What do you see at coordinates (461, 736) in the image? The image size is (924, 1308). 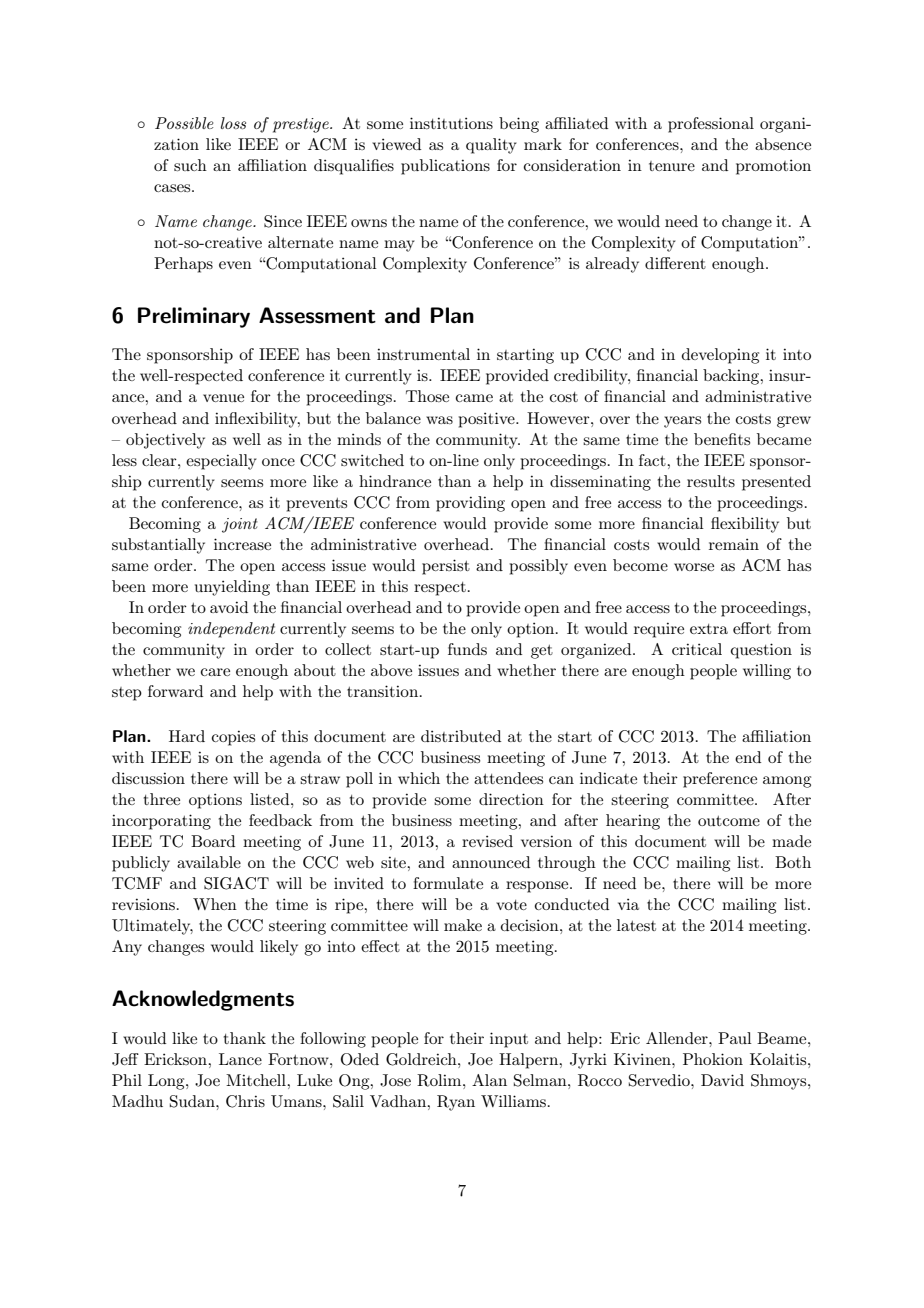 I see `distributed` at bounding box center [461, 736].
